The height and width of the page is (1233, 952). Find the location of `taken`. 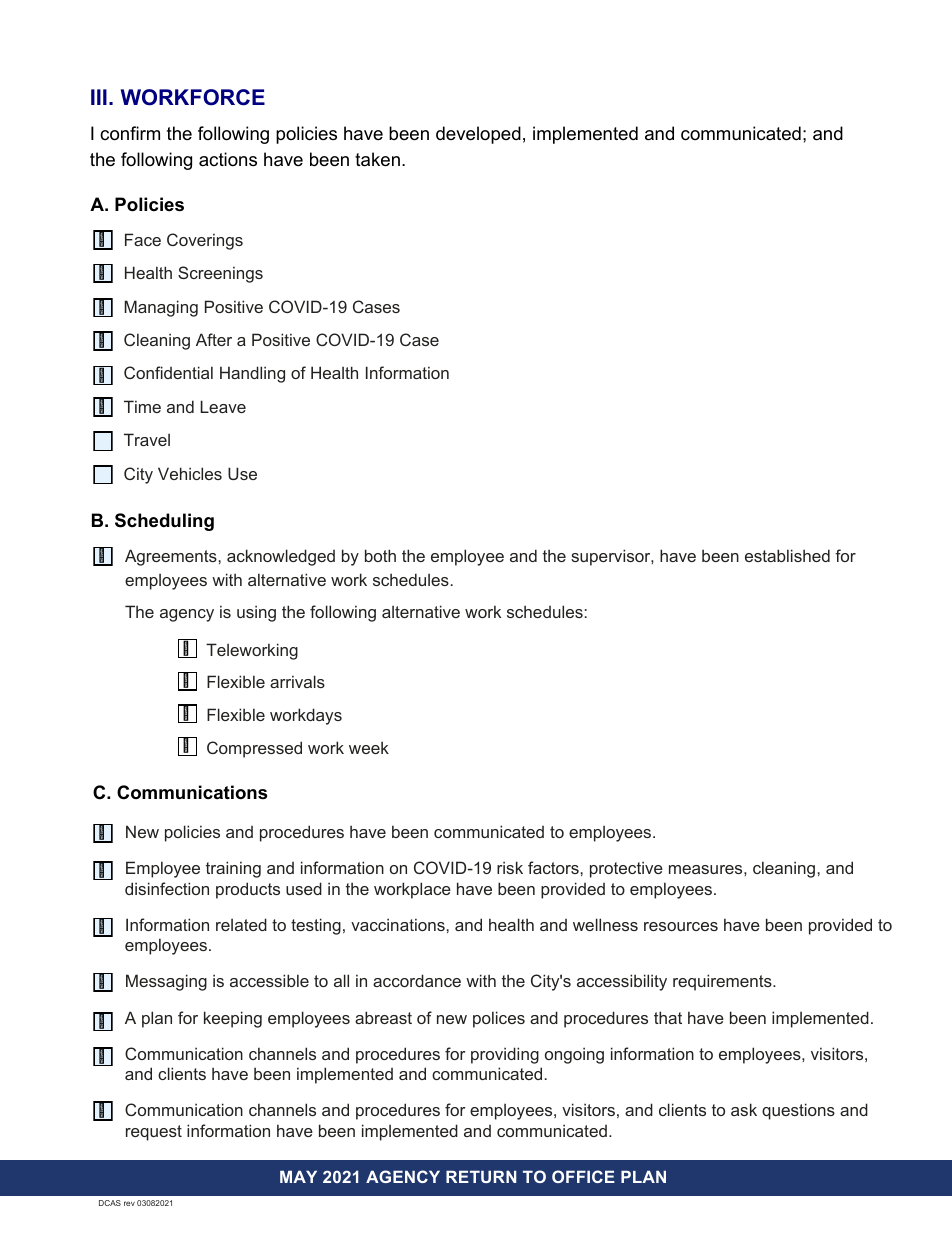

taken is located at coordinates (377, 159).
